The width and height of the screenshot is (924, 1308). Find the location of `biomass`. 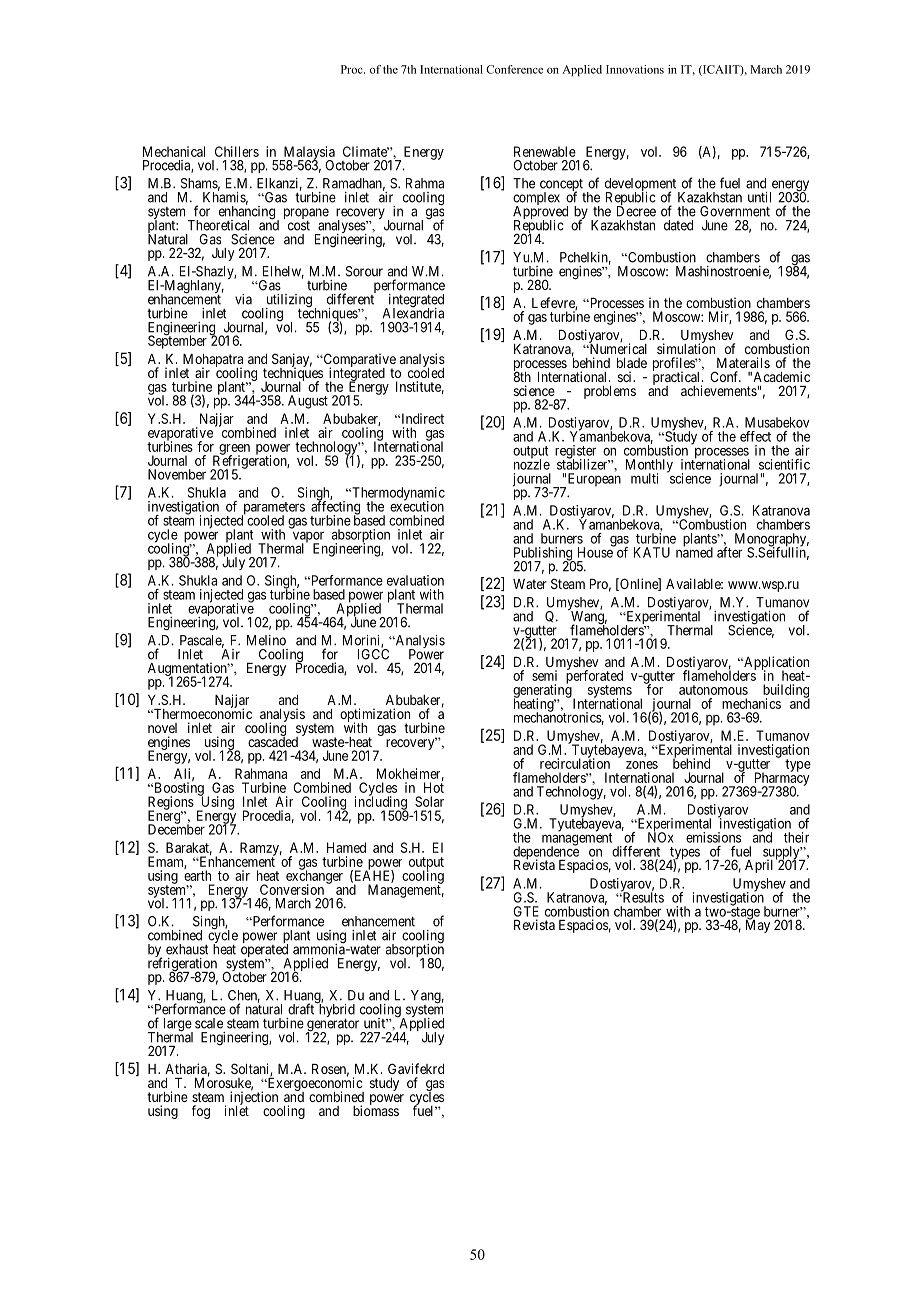

biomass is located at coordinates (376, 1110).
